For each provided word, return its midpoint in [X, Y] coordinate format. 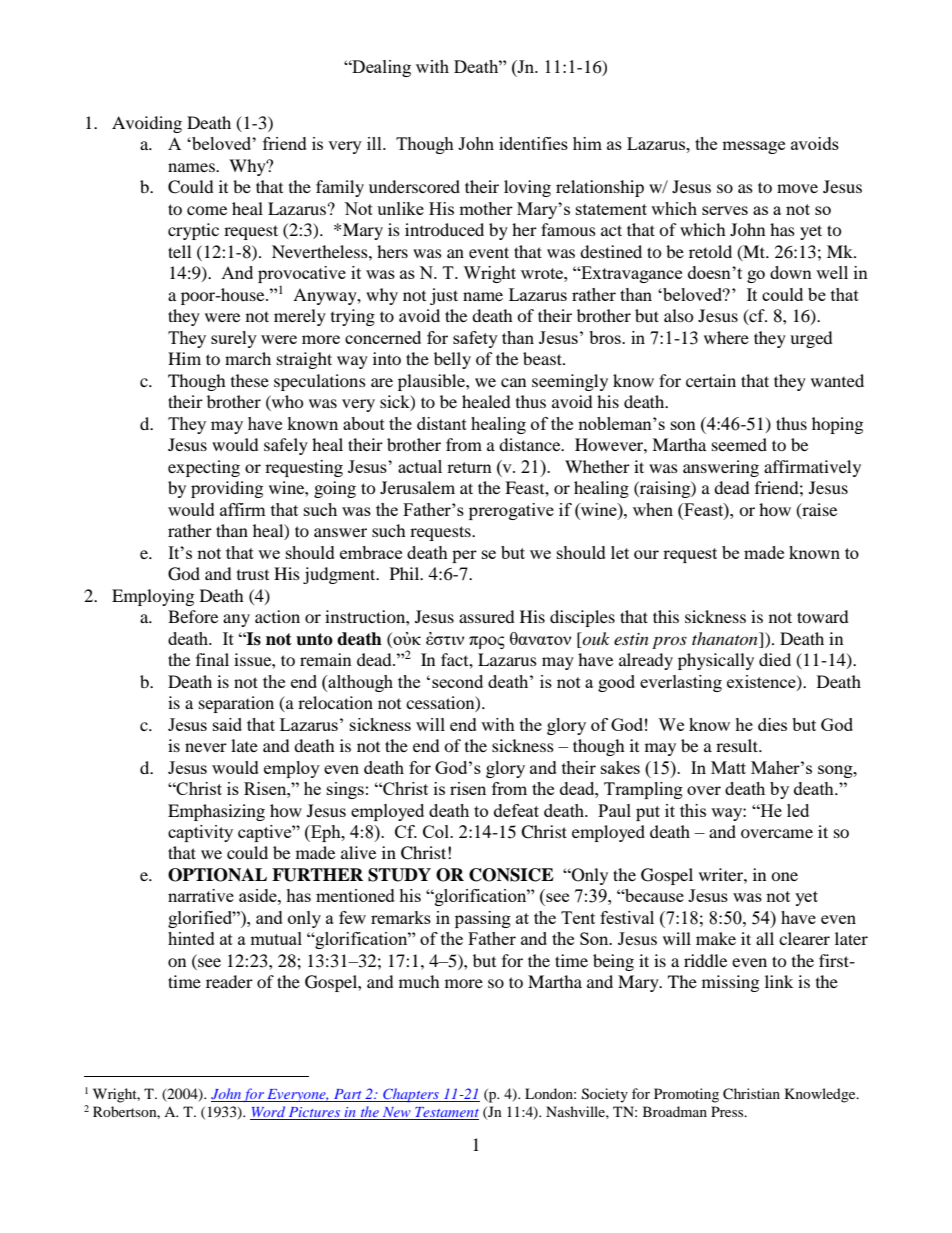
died [775, 659]
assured [487, 616]
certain [711, 380]
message [753, 147]
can [513, 382]
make [716, 938]
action [277, 616]
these [250, 380]
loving [527, 188]
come [207, 210]
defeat [516, 810]
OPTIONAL [217, 875]
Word [268, 1113]
